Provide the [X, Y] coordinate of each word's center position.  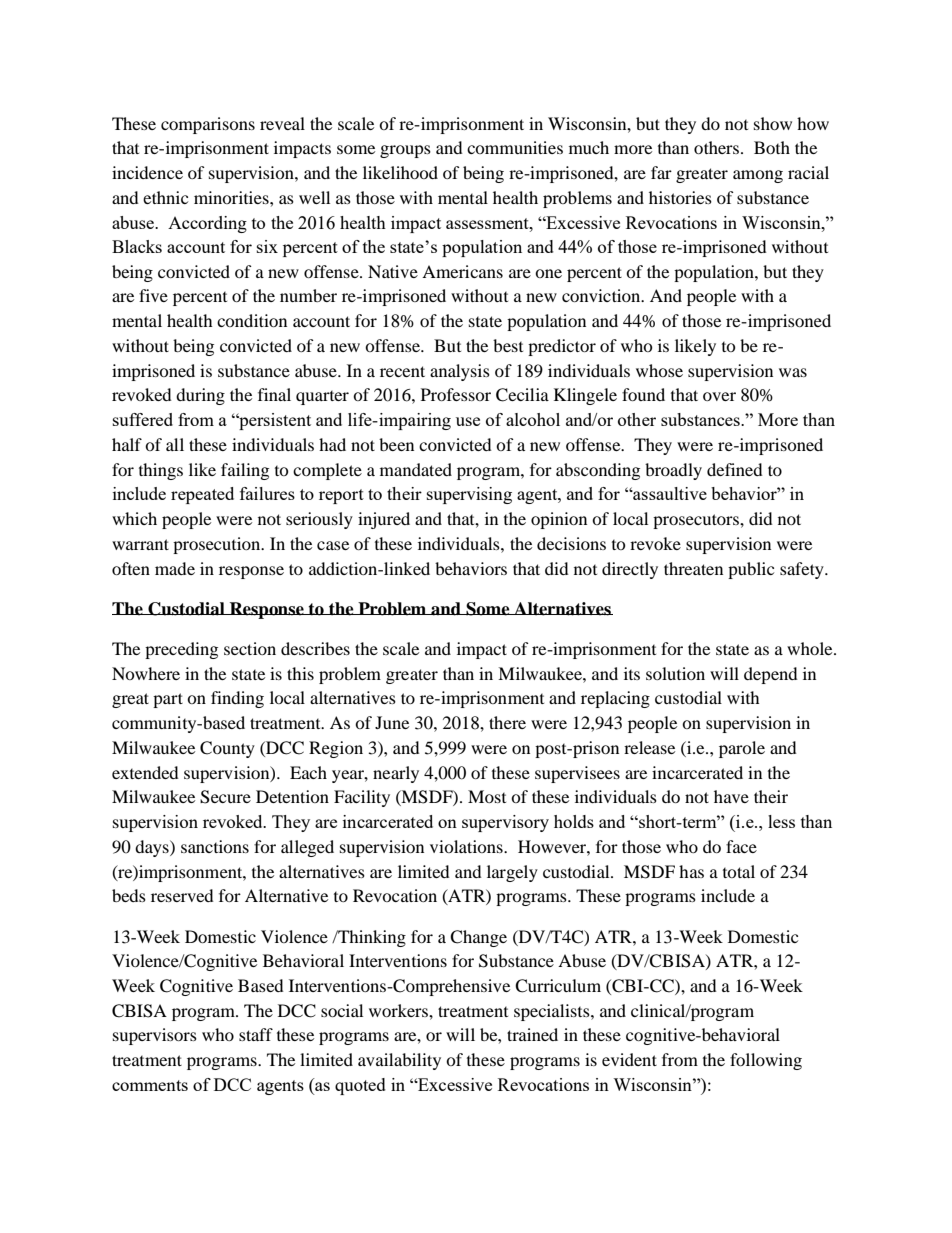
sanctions [215, 846]
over [719, 396]
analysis [460, 372]
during [200, 396]
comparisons [208, 125]
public [751, 570]
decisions [571, 543]
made [175, 568]
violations [467, 846]
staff [256, 1034]
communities [515, 147]
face [741, 846]
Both [772, 147]
